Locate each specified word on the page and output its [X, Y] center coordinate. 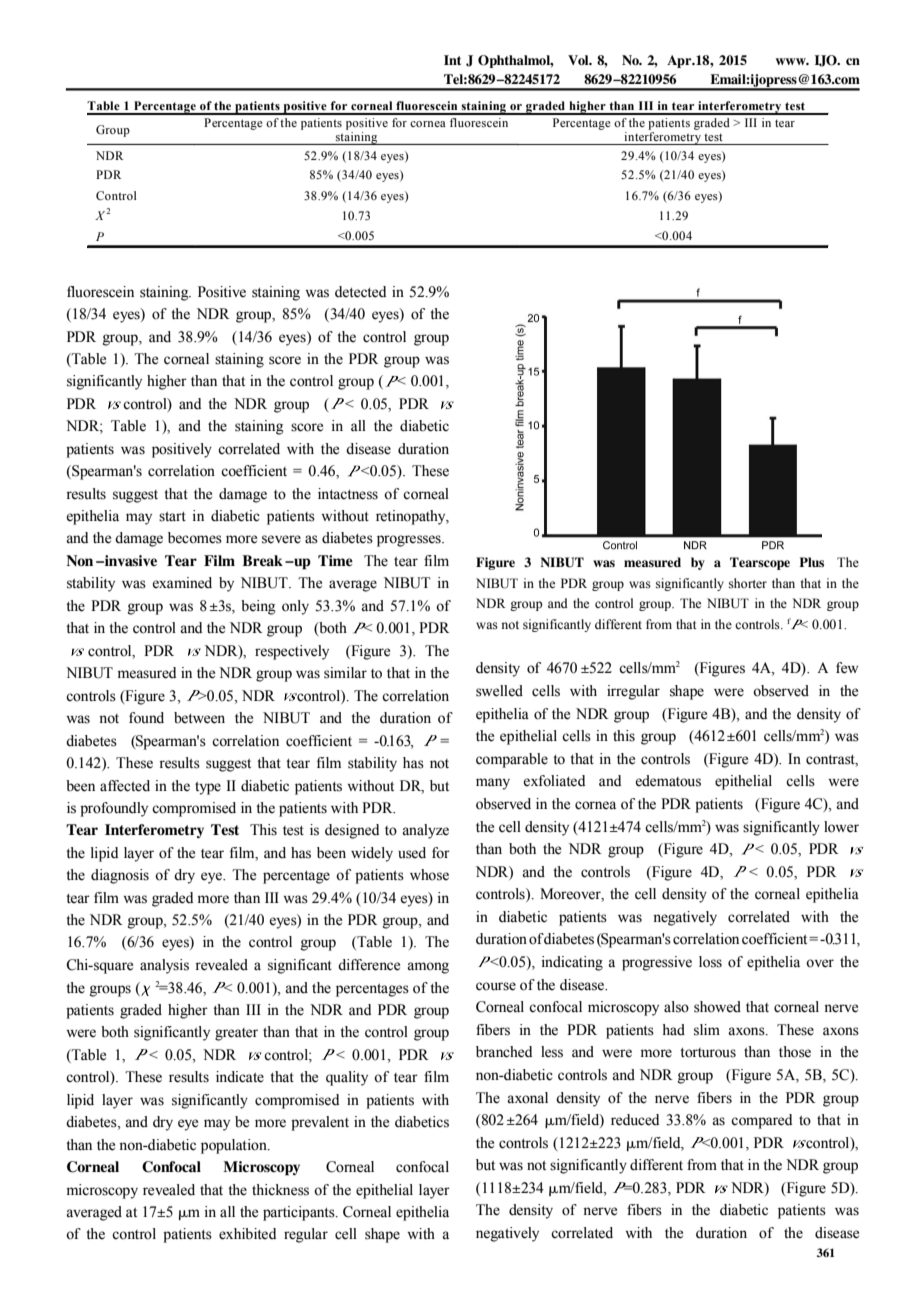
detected [360, 292]
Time [335, 560]
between [199, 718]
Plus [811, 562]
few [847, 668]
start [172, 517]
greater [236, 1034]
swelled [499, 691]
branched [504, 1052]
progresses [410, 541]
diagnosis [120, 876]
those [795, 1052]
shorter [748, 583]
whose [429, 875]
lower [841, 827]
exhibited [247, 1234]
